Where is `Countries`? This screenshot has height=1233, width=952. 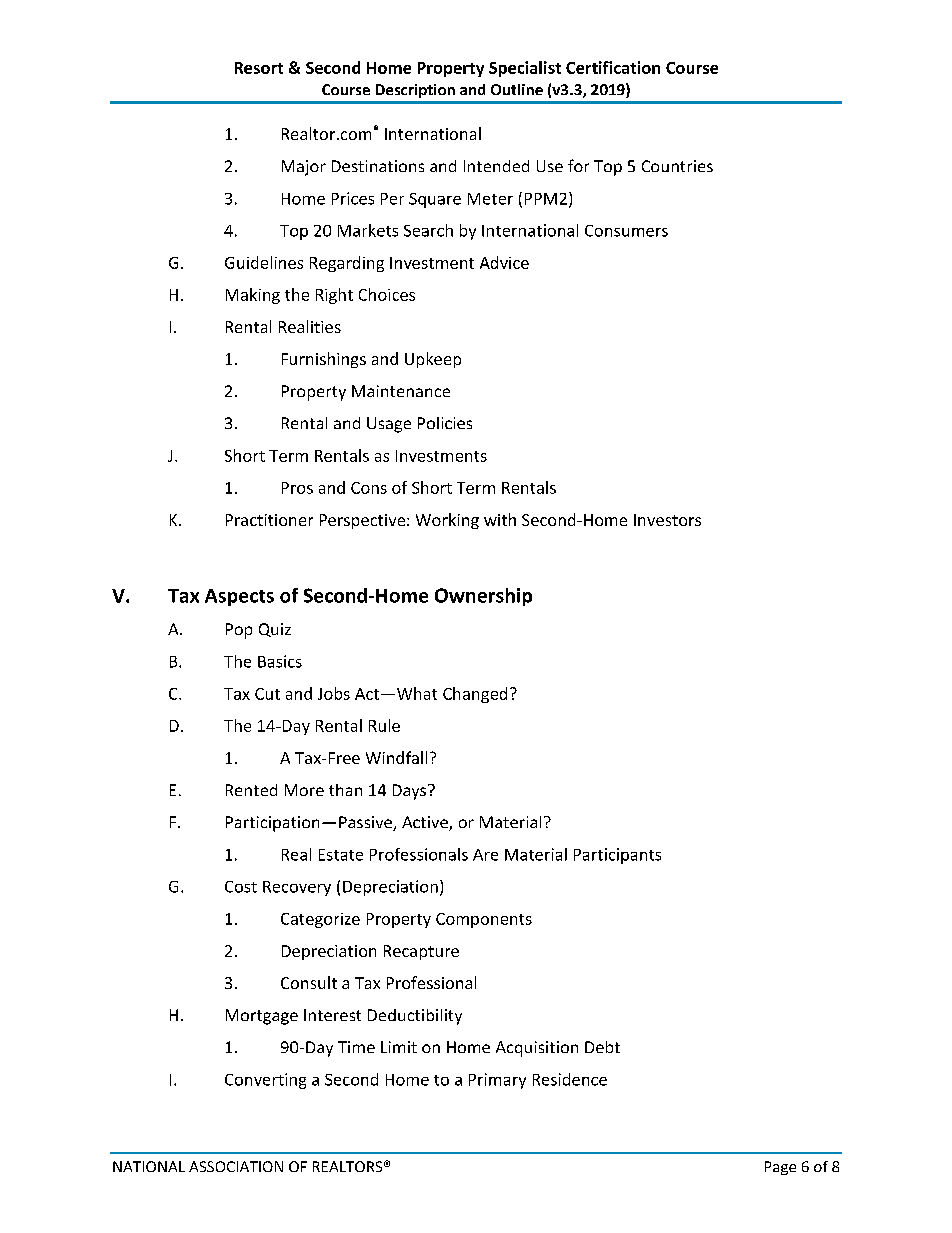 Countries is located at coordinates (677, 166).
